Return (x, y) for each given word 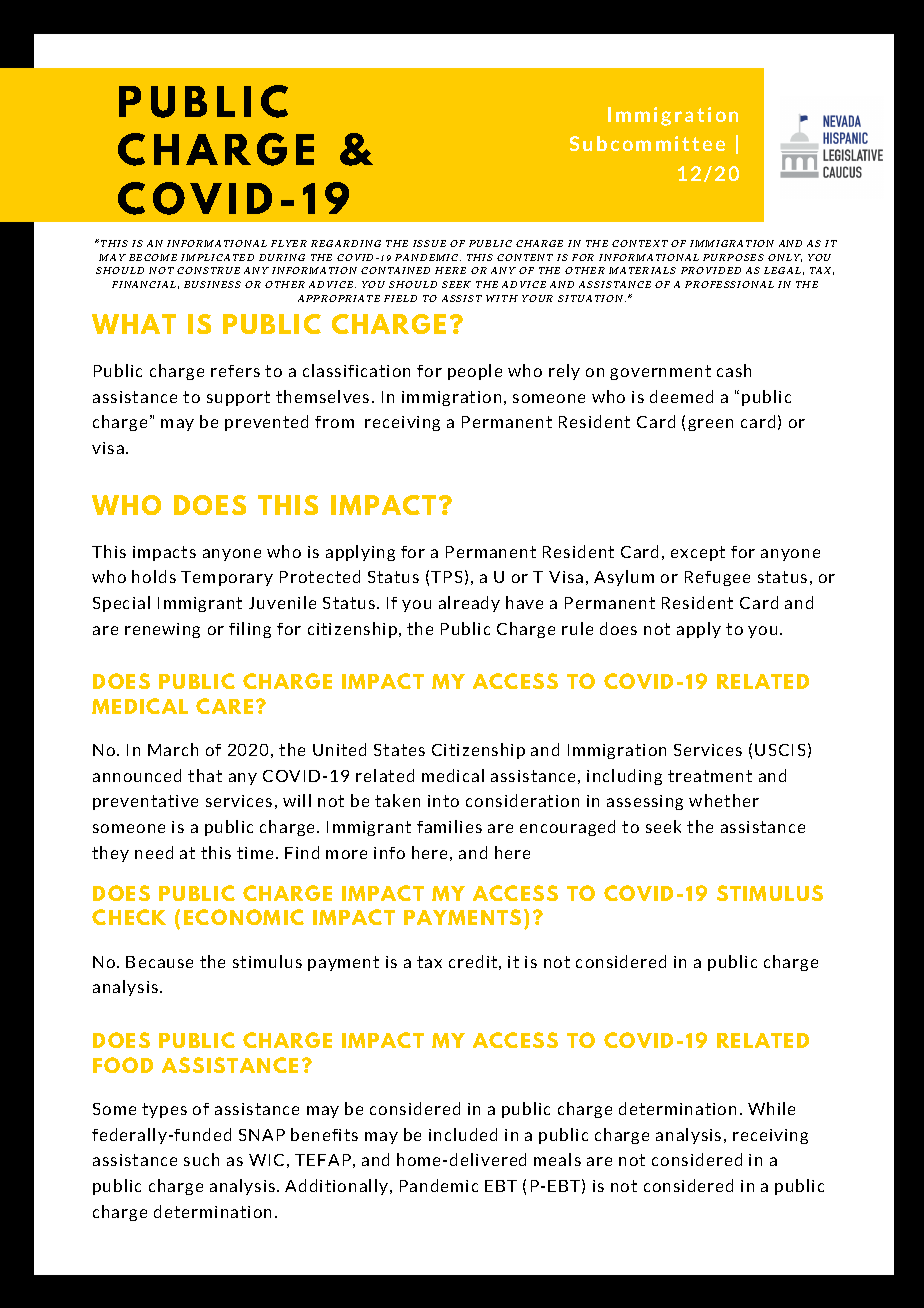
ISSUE (429, 243)
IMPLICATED (217, 257)
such (201, 1159)
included (463, 1134)
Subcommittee (647, 143)
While (771, 1108)
